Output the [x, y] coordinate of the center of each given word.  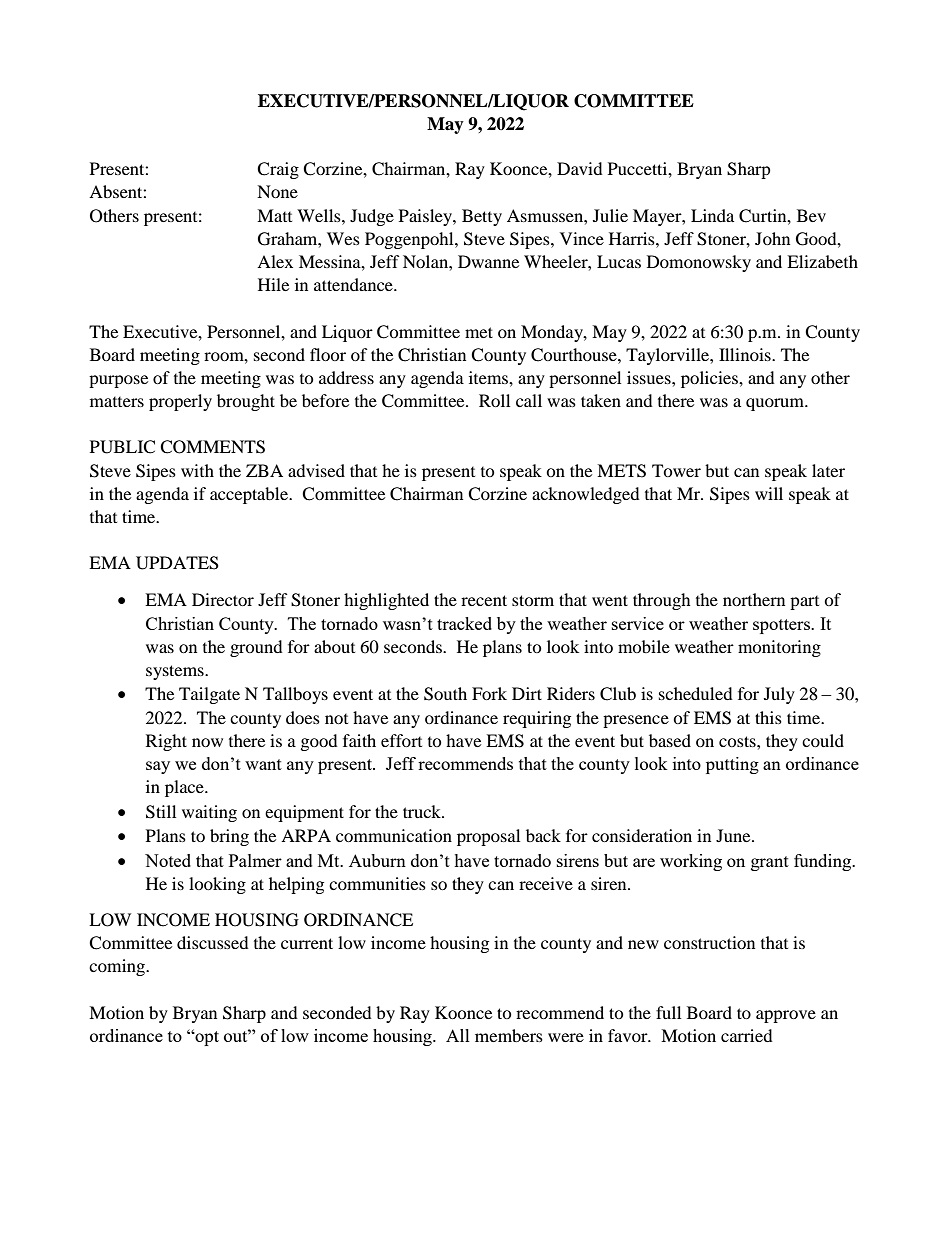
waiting [209, 813]
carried [747, 1035]
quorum [776, 404]
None [277, 191]
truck [423, 811]
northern [754, 599]
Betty [482, 217]
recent [484, 600]
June [734, 835]
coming [118, 967]
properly [180, 402]
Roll [494, 400]
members [509, 1035]
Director [223, 599]
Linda [712, 215]
